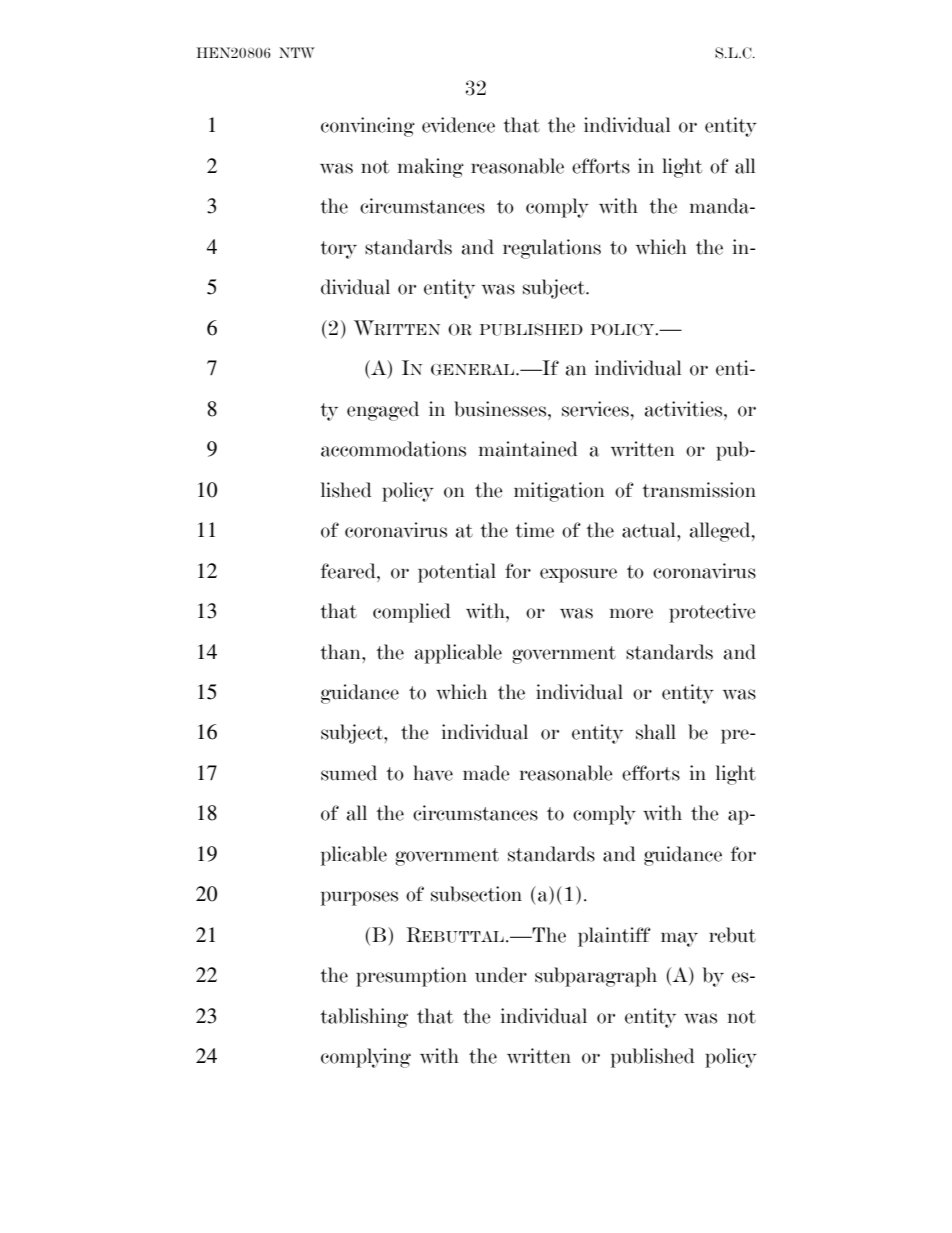 The image size is (952, 1233). Describe the element at coordinates (501, 975) in the screenshot. I see `under` at that location.
